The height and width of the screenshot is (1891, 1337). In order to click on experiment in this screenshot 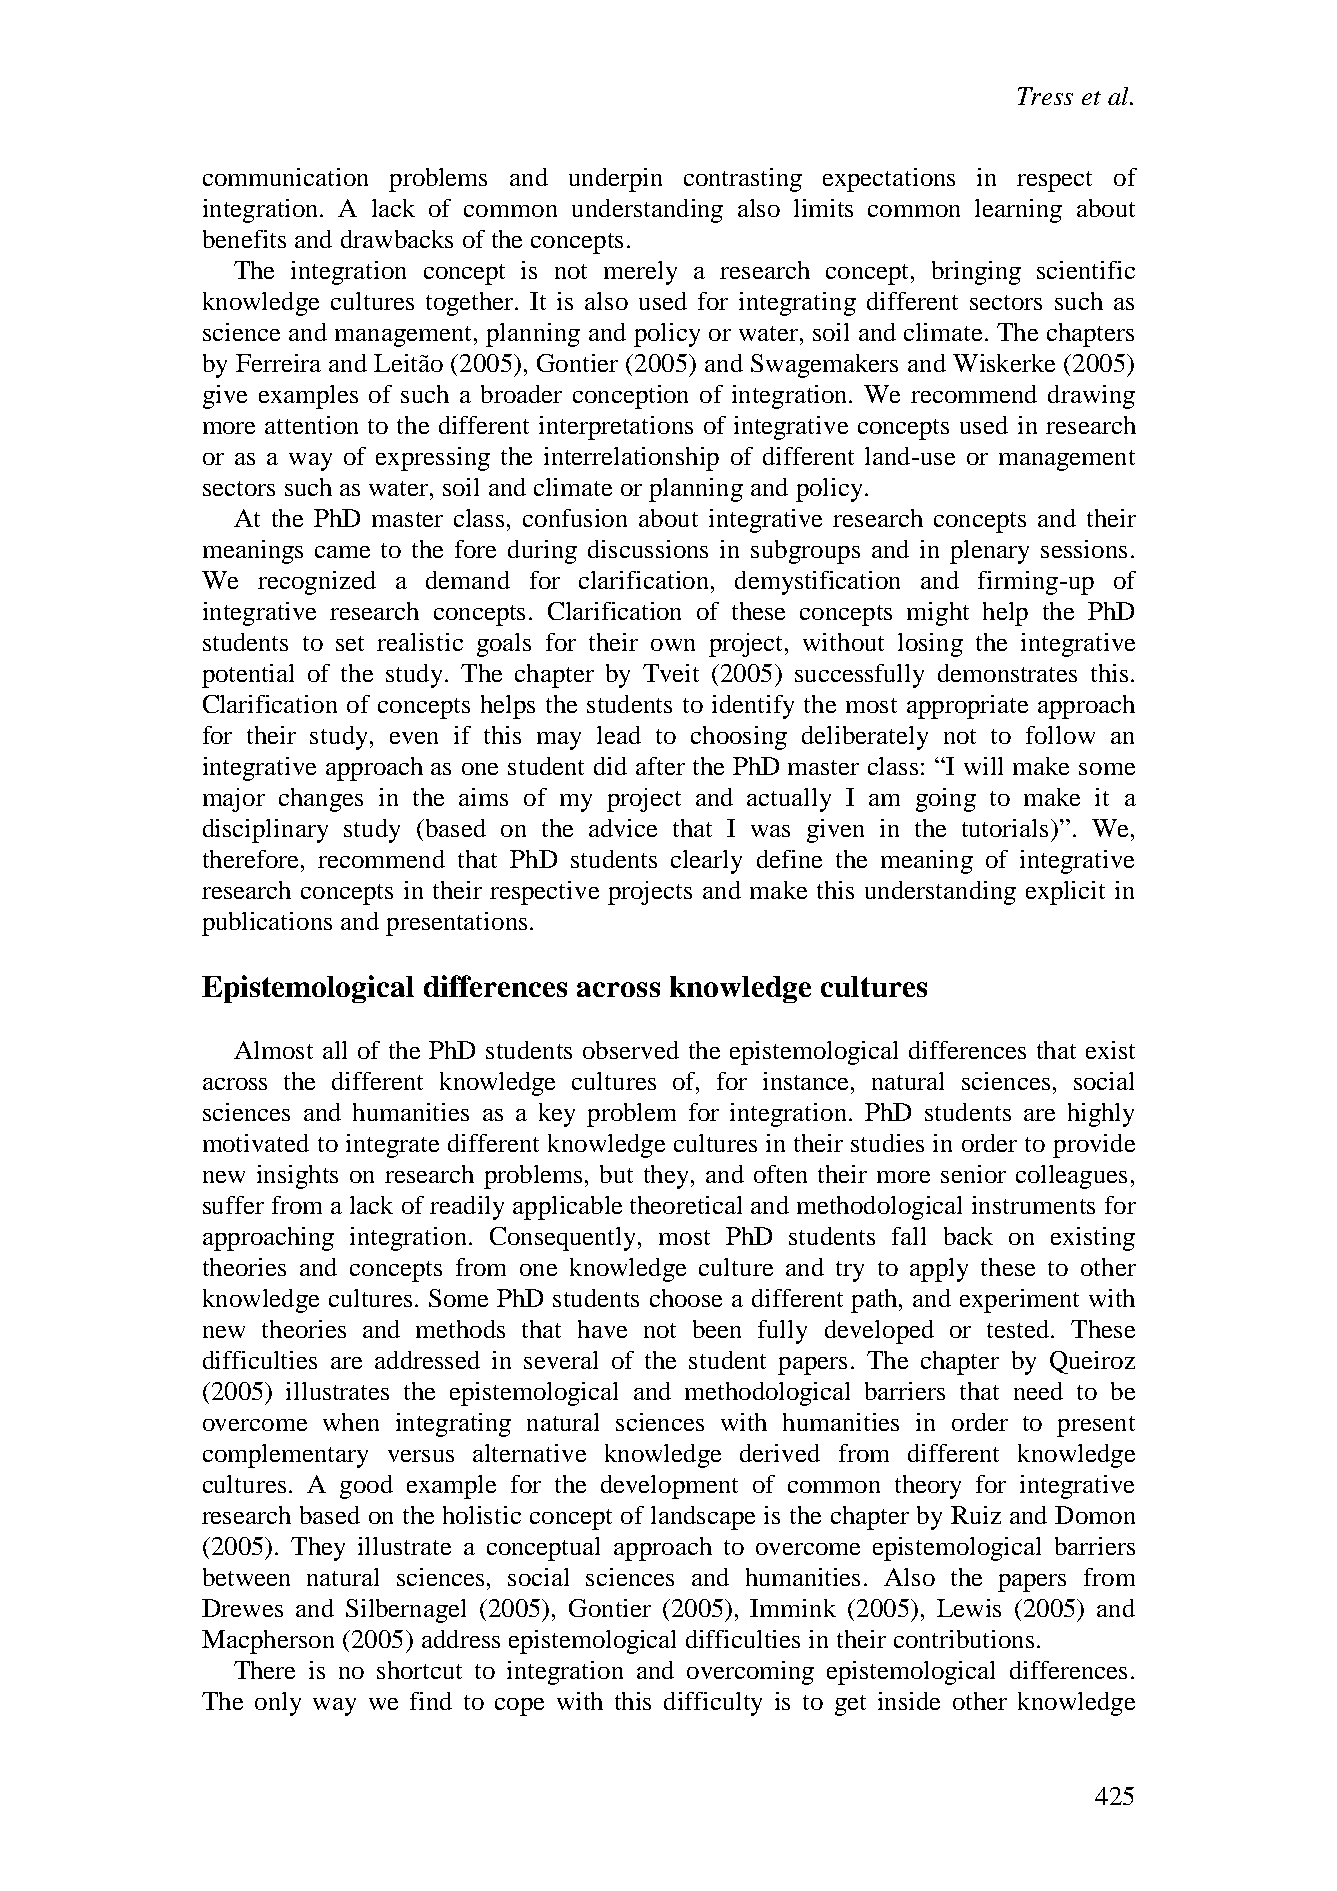, I will do `click(1019, 1301)`.
